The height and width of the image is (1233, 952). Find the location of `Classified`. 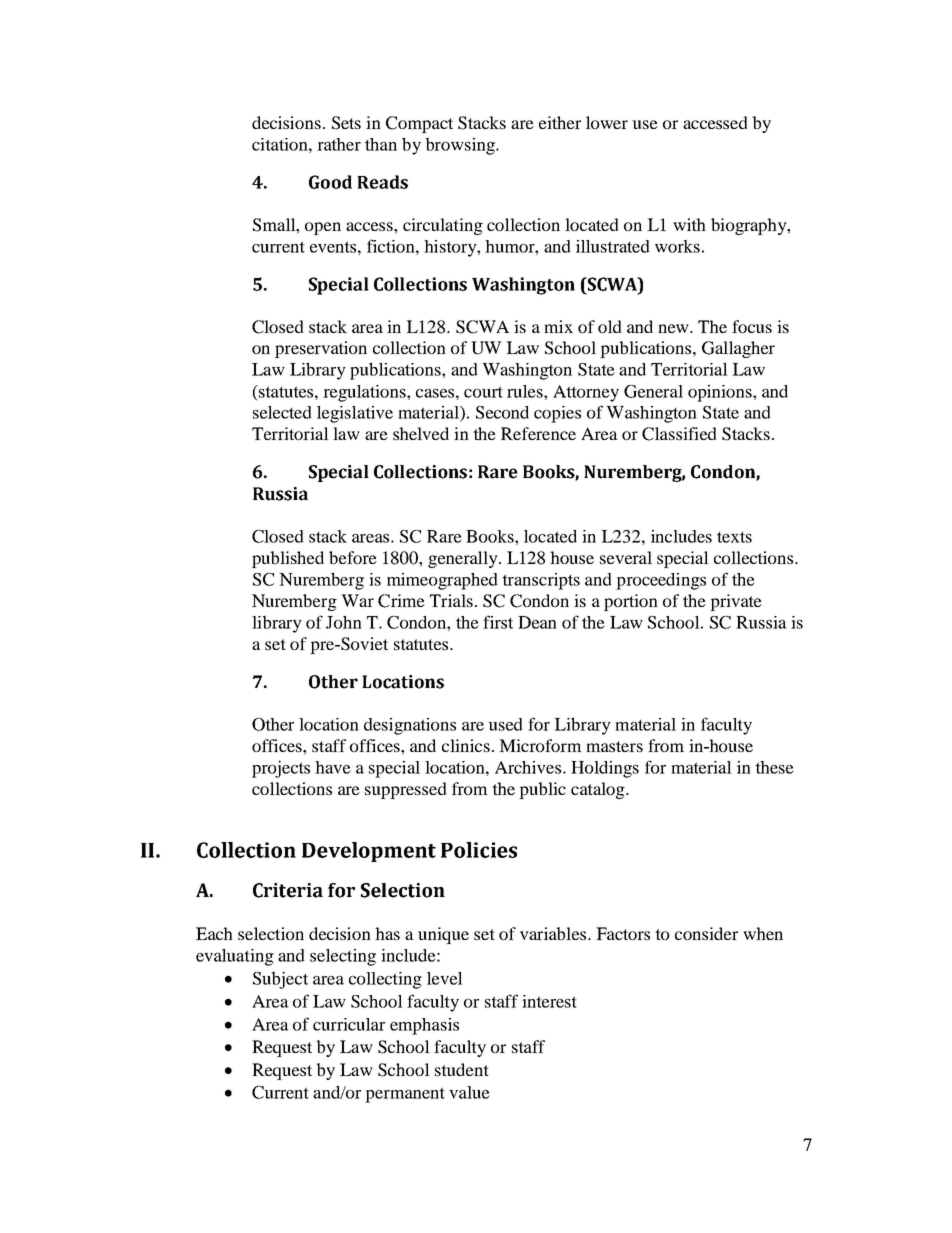

Classified is located at coordinates (679, 434).
